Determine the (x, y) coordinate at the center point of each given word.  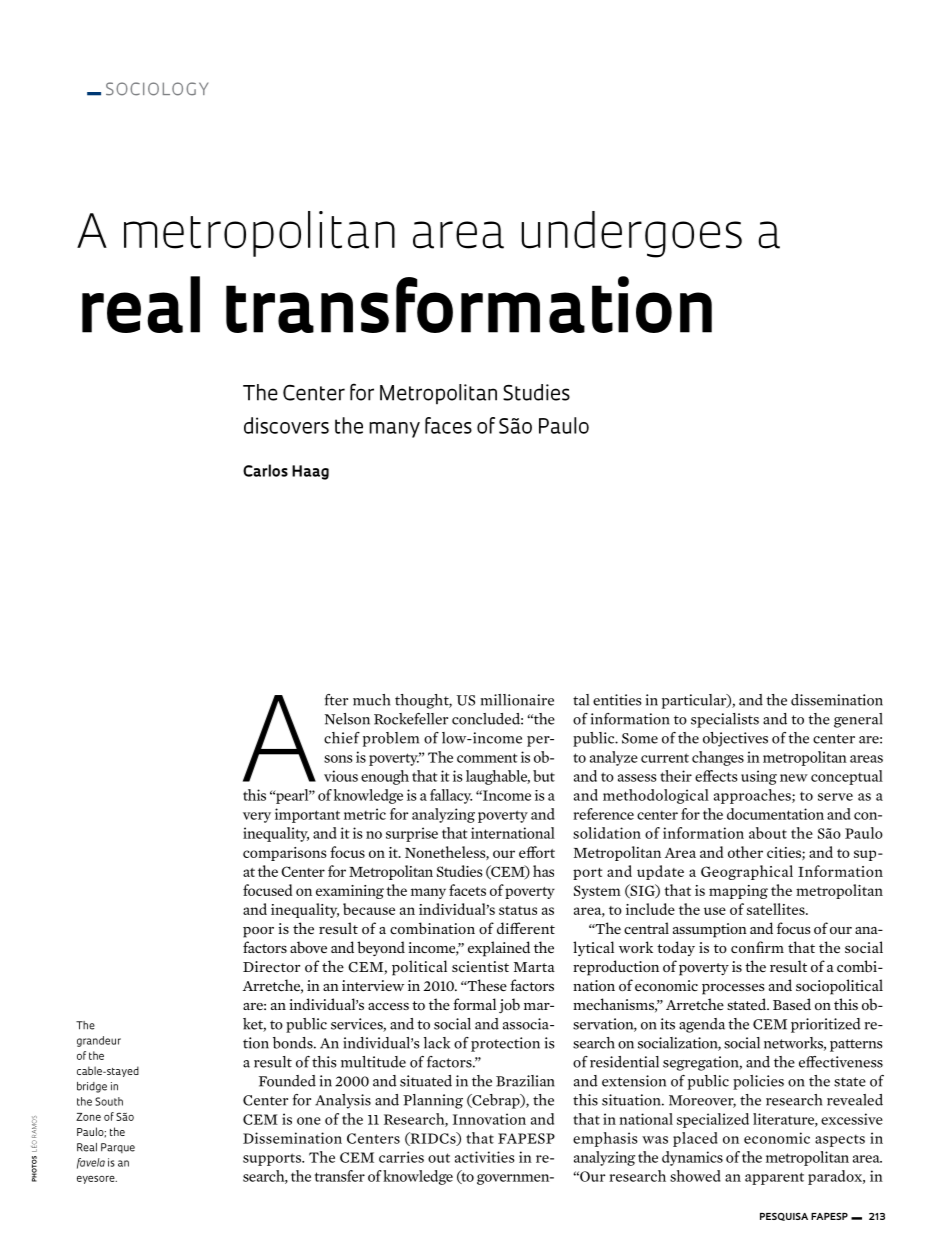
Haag (310, 472)
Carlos (265, 470)
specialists (725, 720)
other (745, 852)
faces (448, 425)
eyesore (97, 1179)
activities (485, 1157)
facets (467, 890)
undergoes (631, 234)
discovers (286, 425)
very (257, 817)
